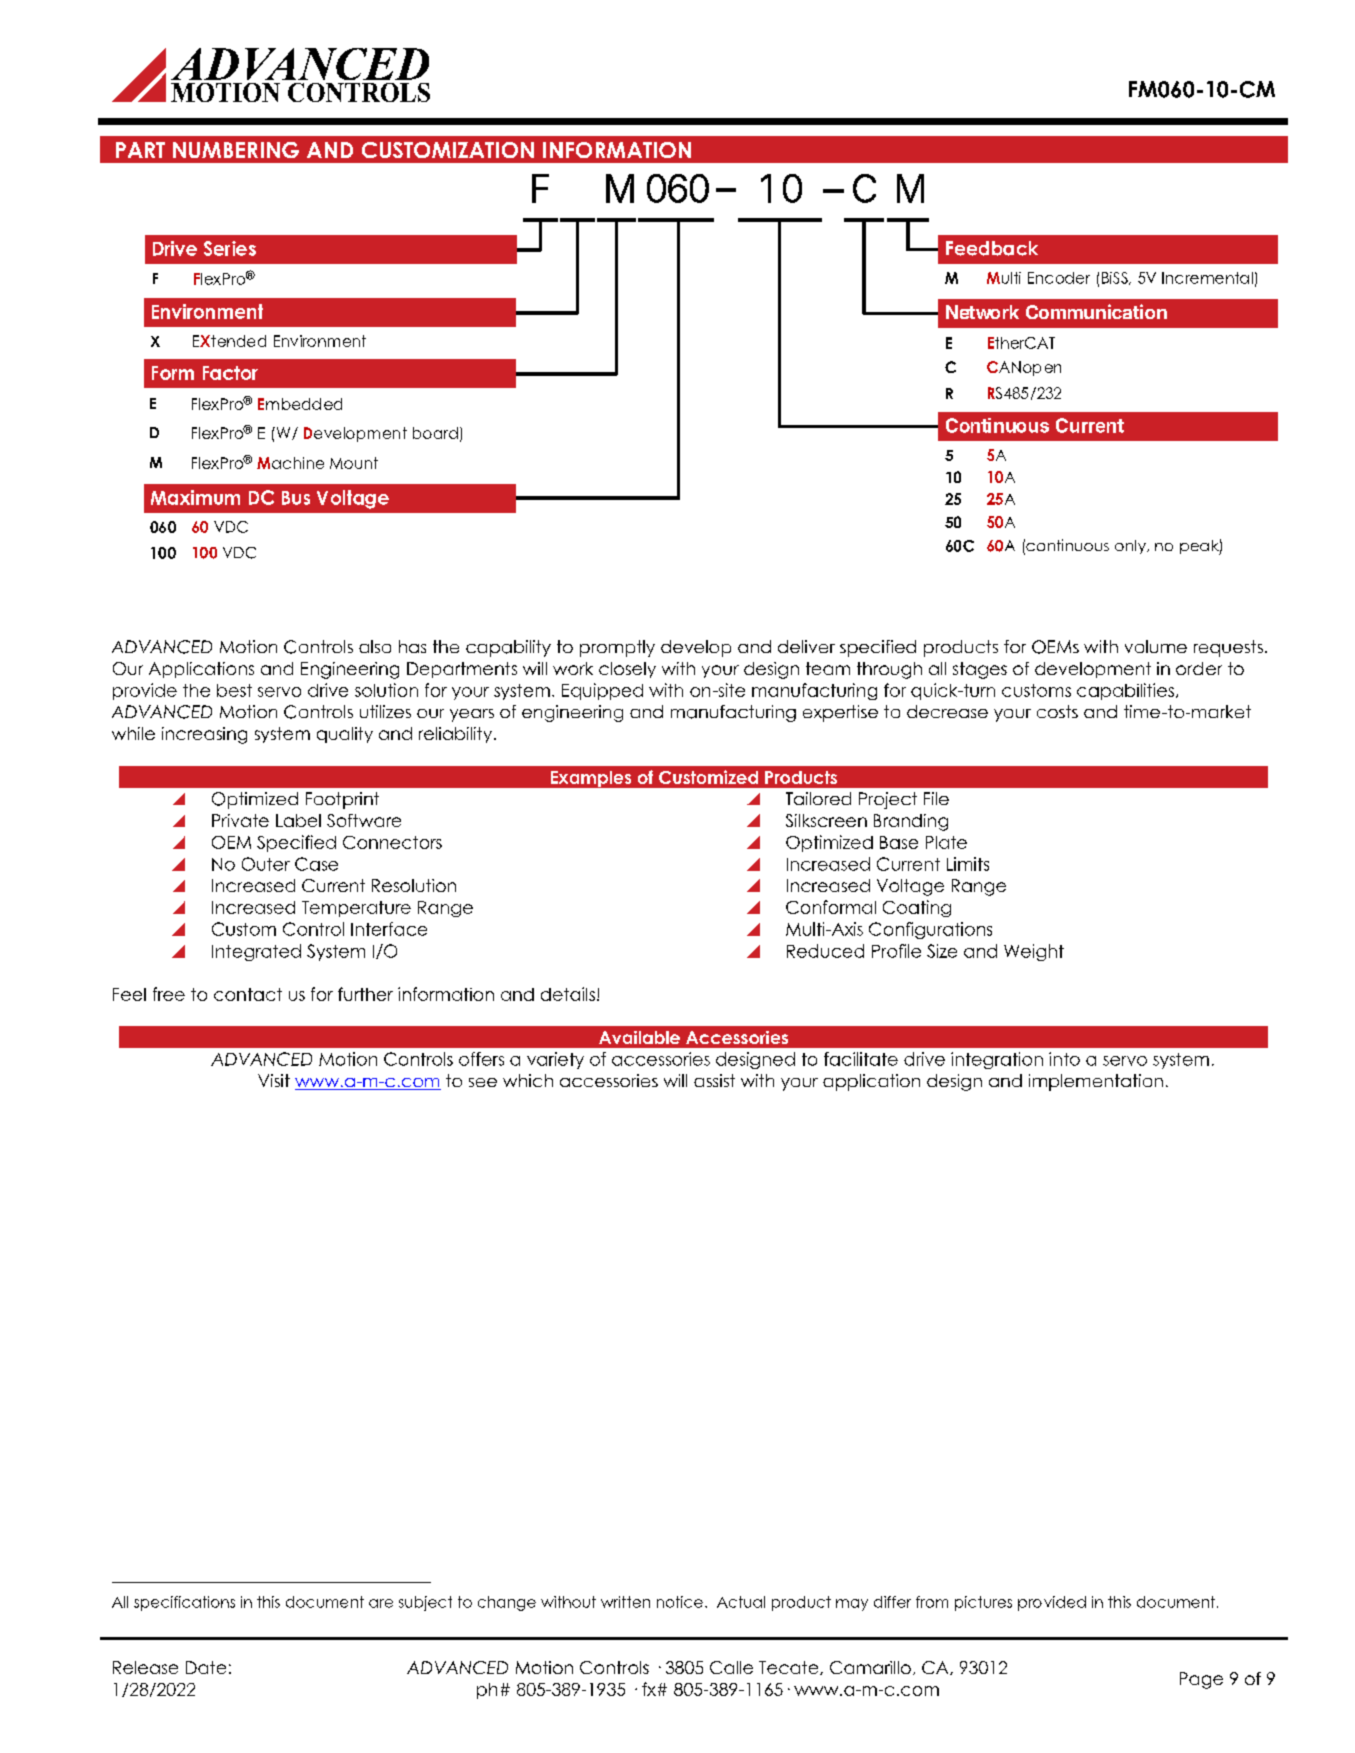 This document has height=1753, width=1355. What do you see at coordinates (234, 690) in the document?
I see `best` at bounding box center [234, 690].
